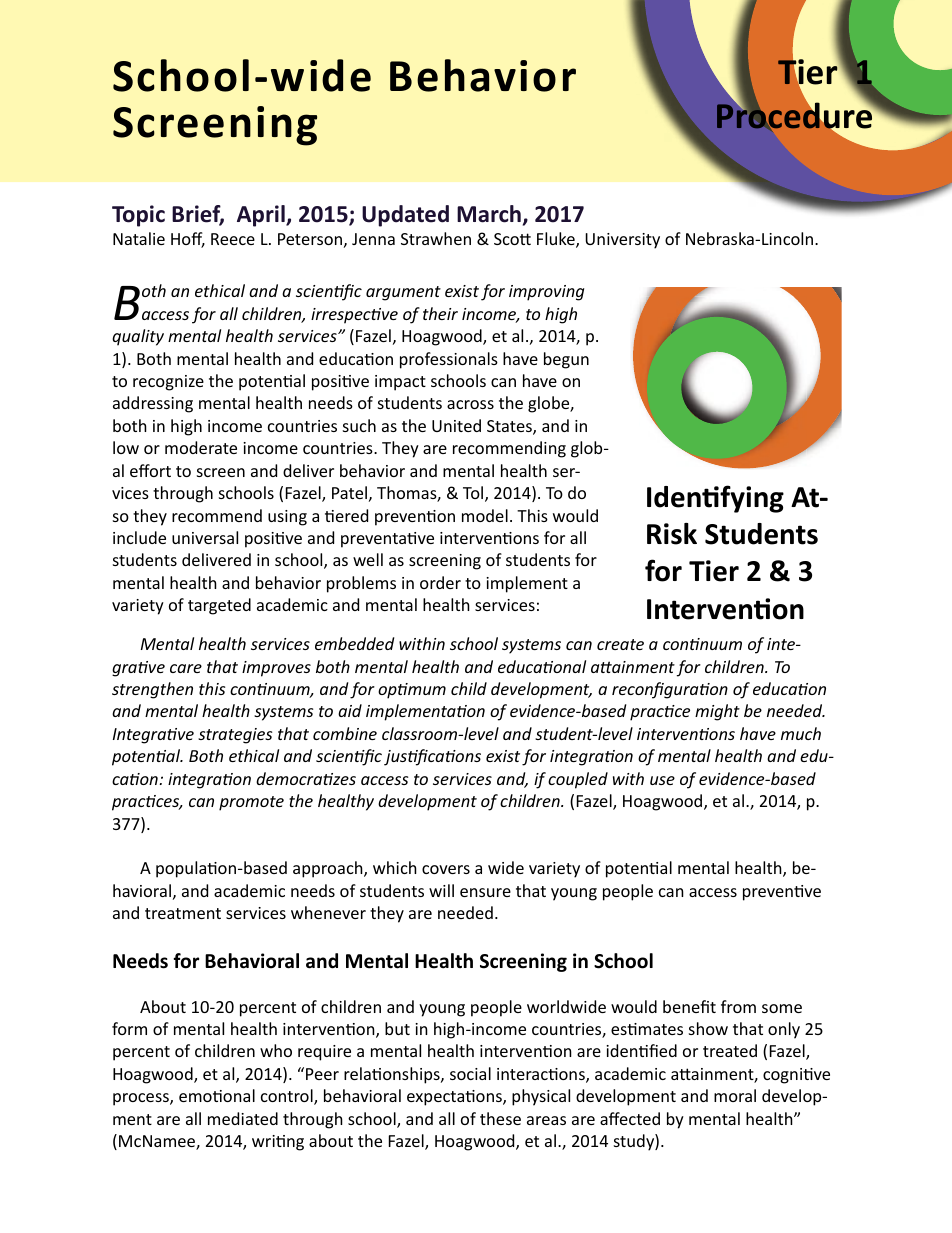 This document has width=952, height=1233. What do you see at coordinates (217, 1095) in the document?
I see `emotional` at bounding box center [217, 1095].
